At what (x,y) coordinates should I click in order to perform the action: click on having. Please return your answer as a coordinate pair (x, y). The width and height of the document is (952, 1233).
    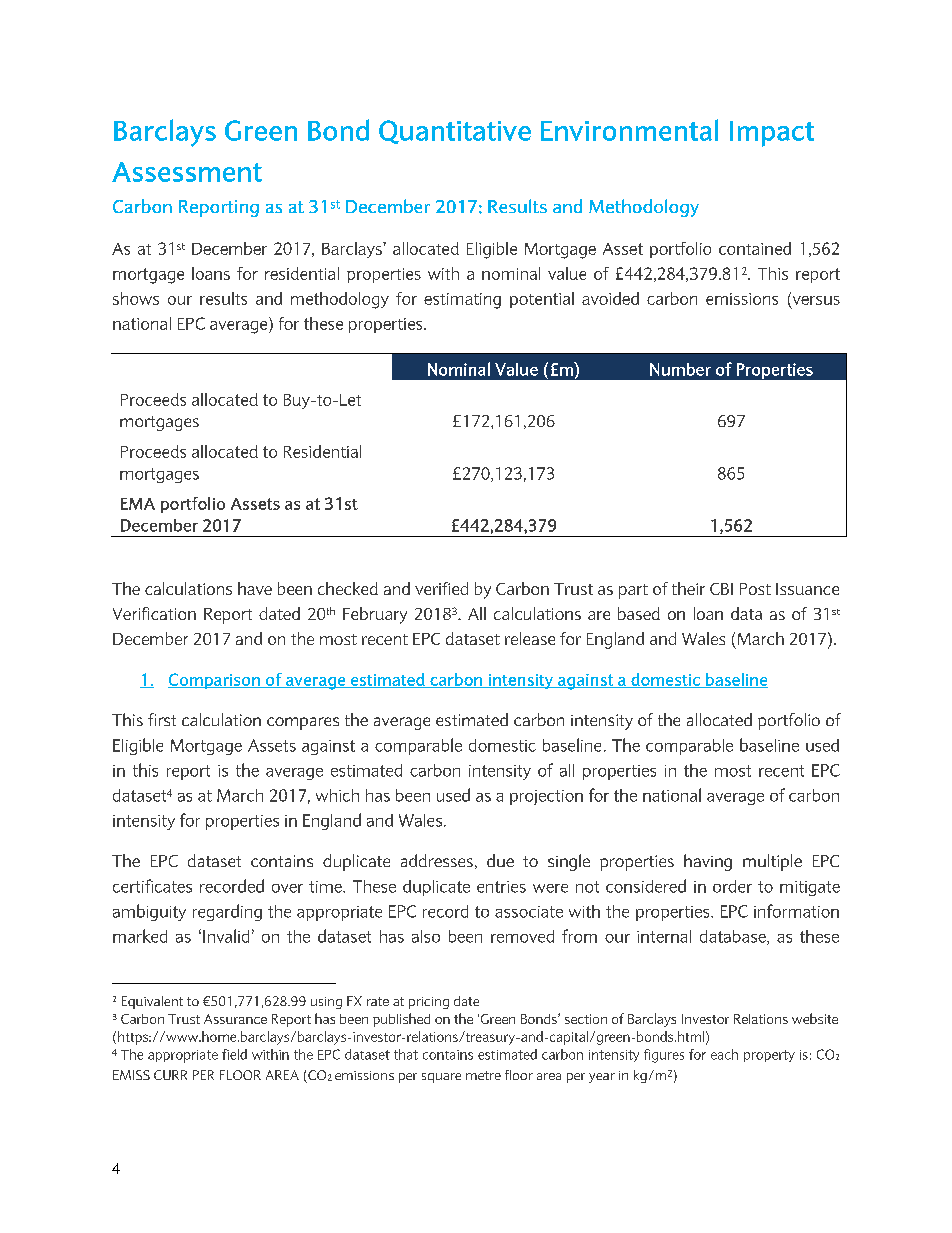
    Looking at the image, I should click on (708, 862).
